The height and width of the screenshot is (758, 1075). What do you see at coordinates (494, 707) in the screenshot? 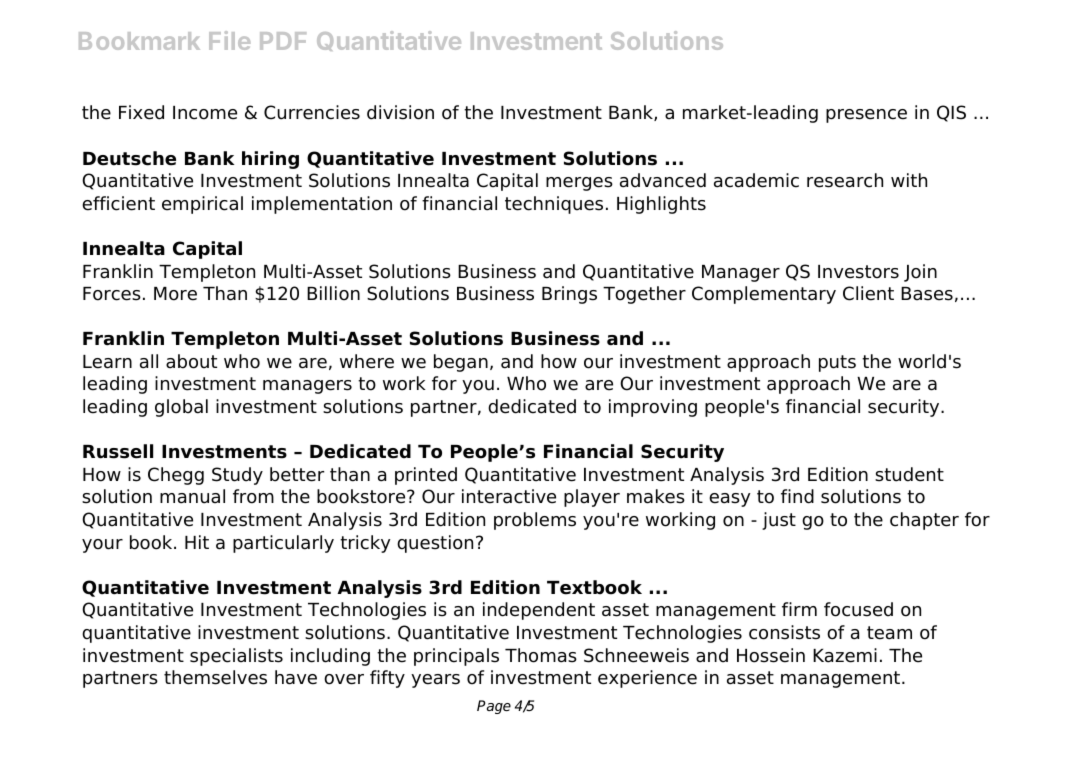
I see `Page` at bounding box center [494, 707].
